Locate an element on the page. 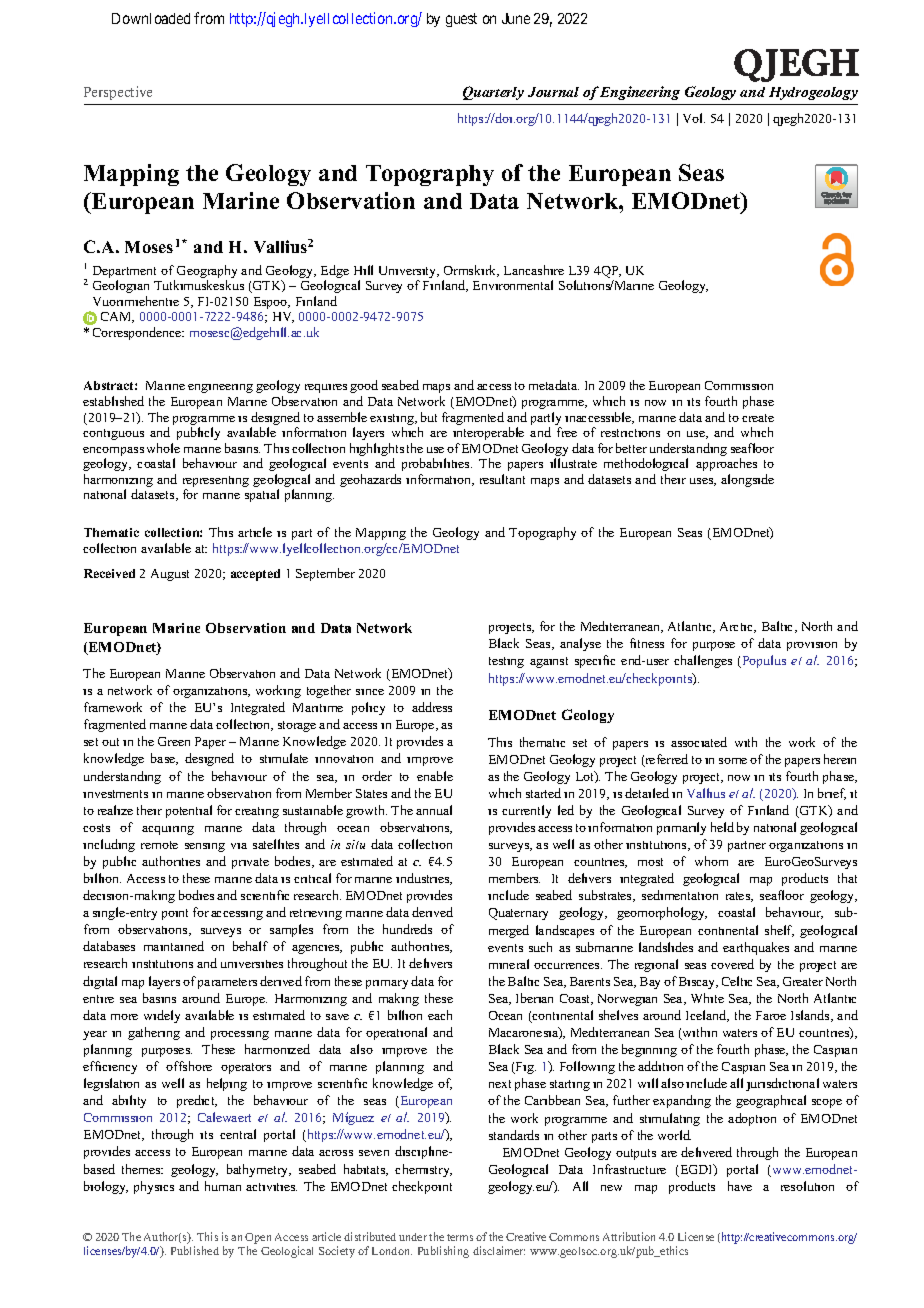 This document has width=924, height=1308. Arctic is located at coordinates (738, 627).
